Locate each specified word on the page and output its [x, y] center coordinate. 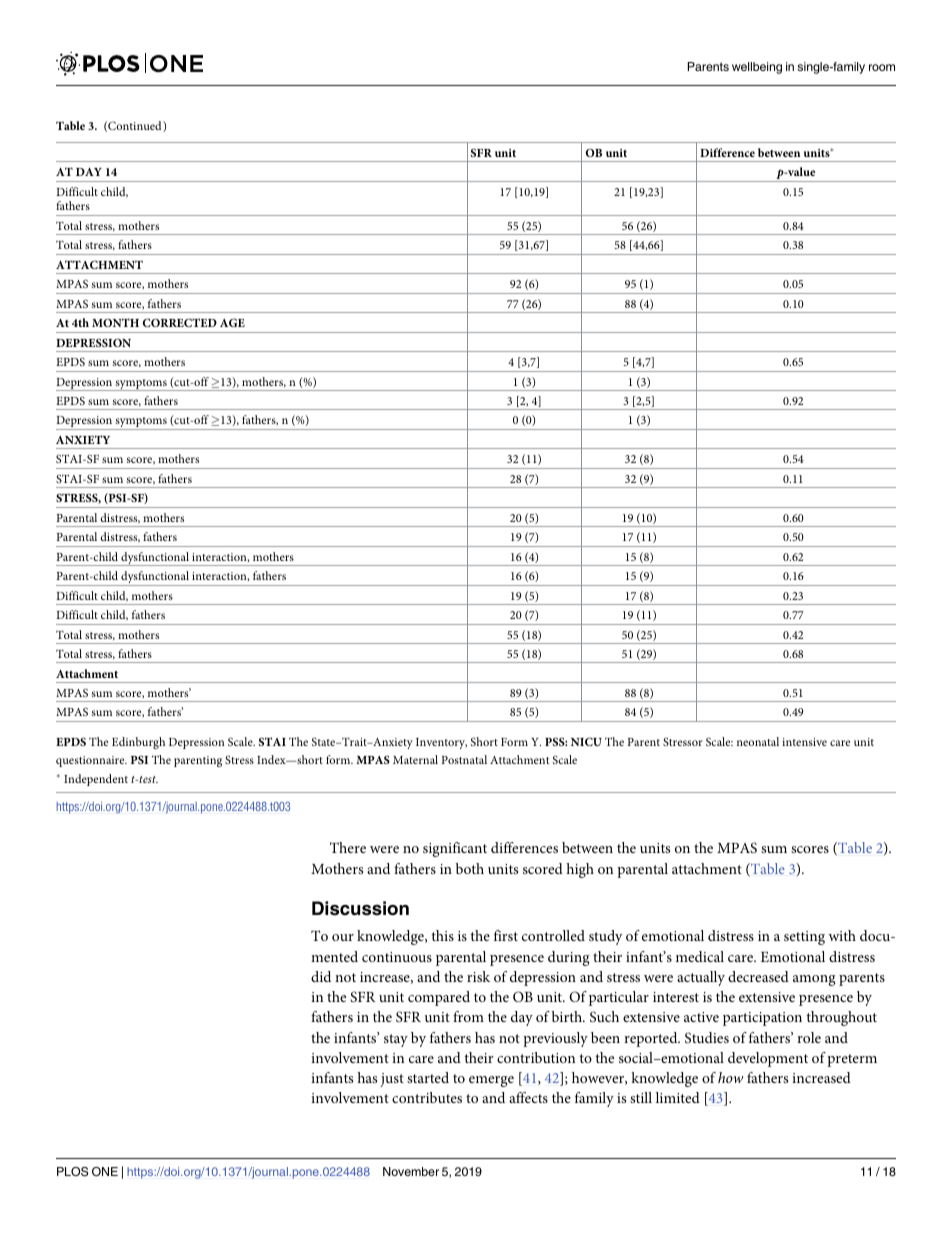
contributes [427, 1097]
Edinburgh [138, 743]
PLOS [72, 1172]
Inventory [441, 743]
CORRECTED [180, 322]
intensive [804, 742]
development [768, 1059]
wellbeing [757, 68]
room [882, 67]
